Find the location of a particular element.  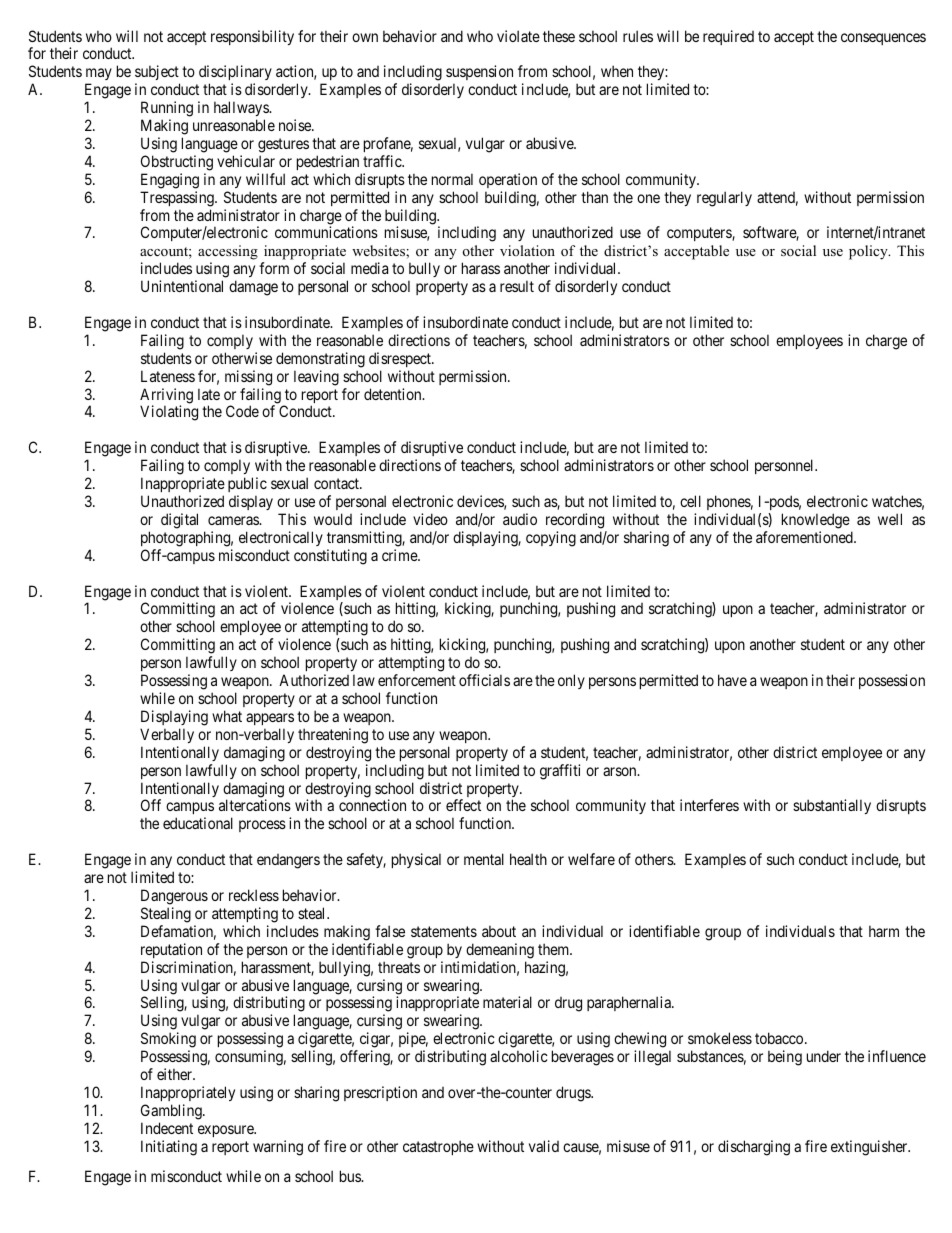

valid is located at coordinates (544, 1146).
